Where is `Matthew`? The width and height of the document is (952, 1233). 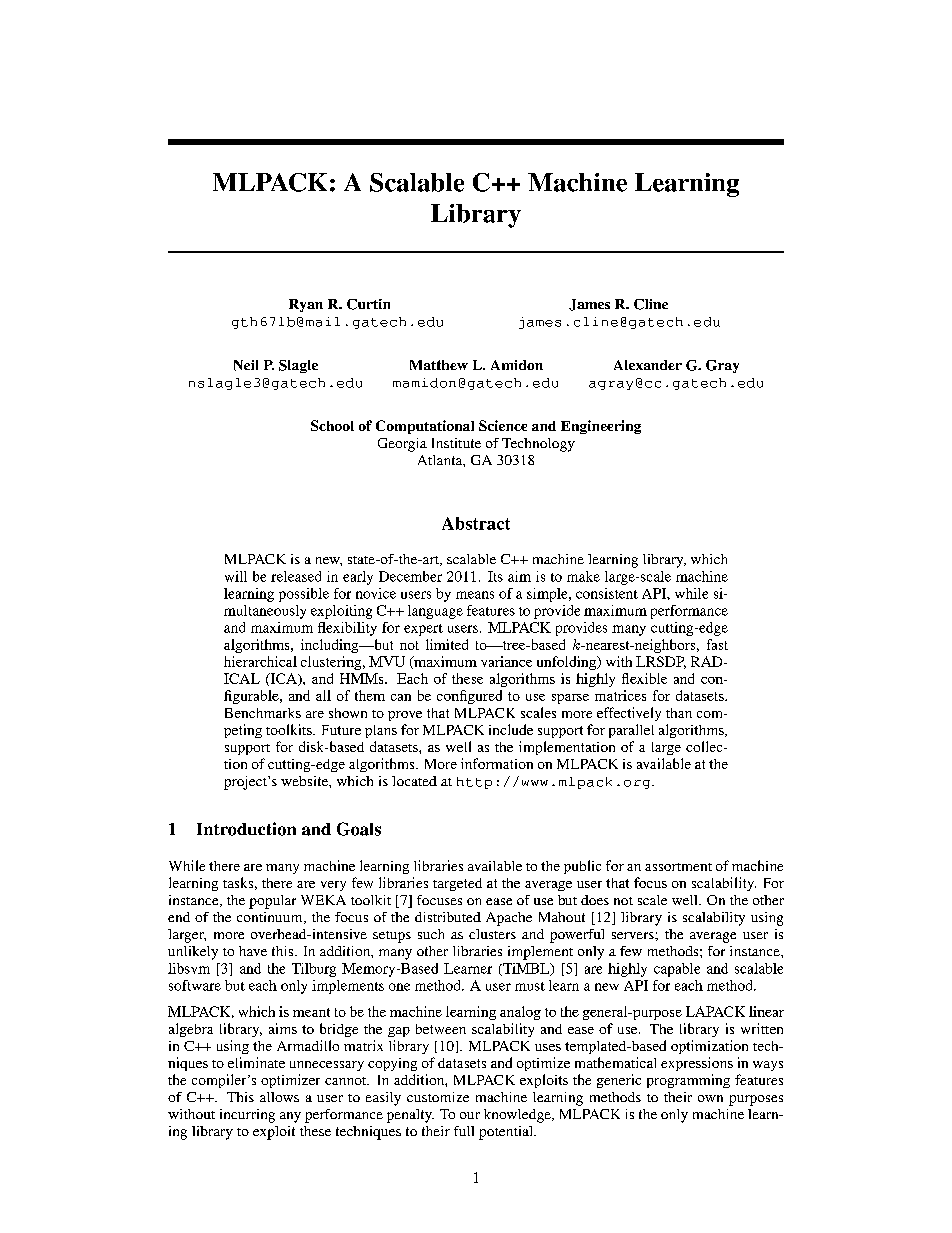 Matthew is located at coordinates (439, 365).
